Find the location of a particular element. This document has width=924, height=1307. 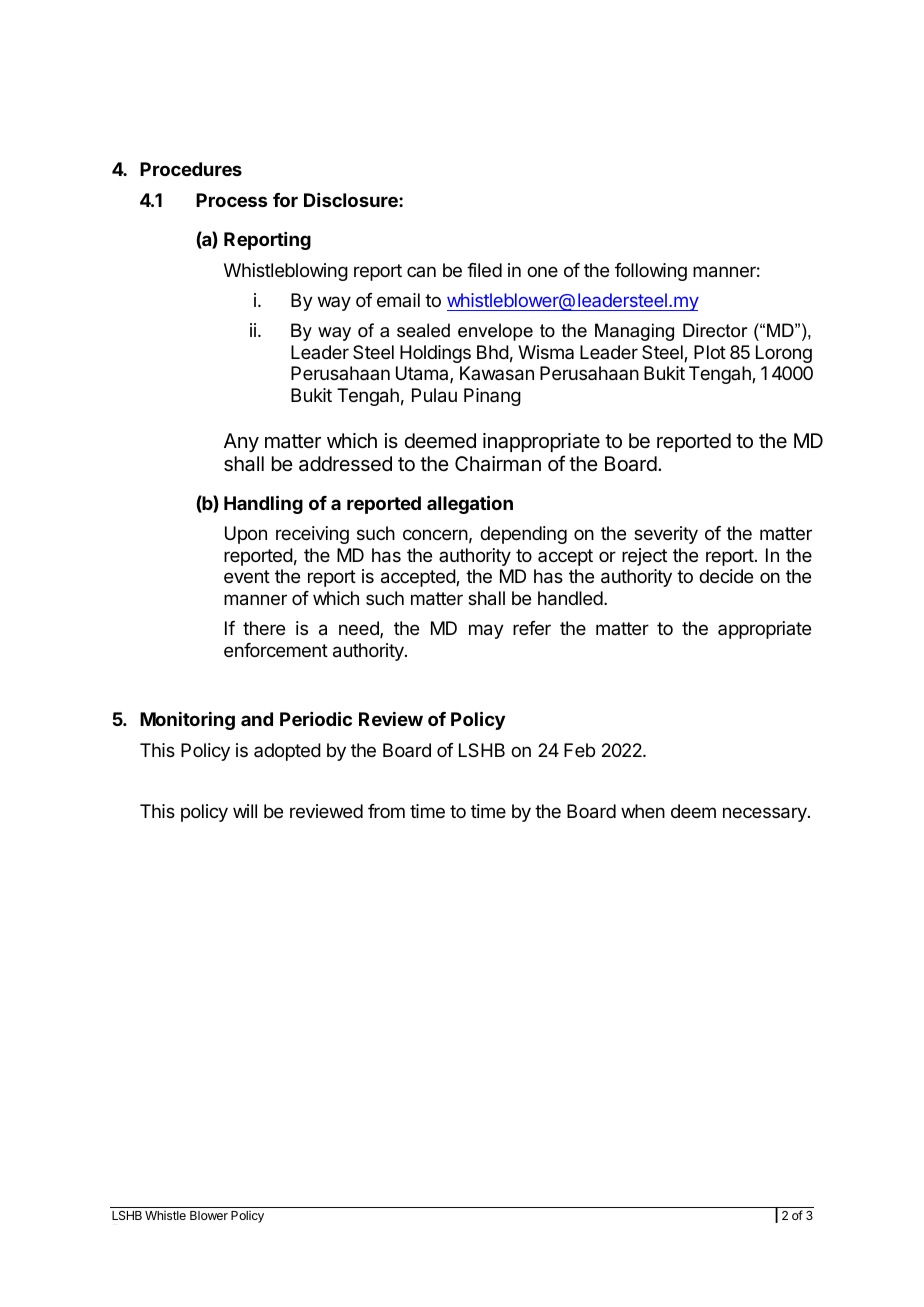

filed is located at coordinates (484, 270).
